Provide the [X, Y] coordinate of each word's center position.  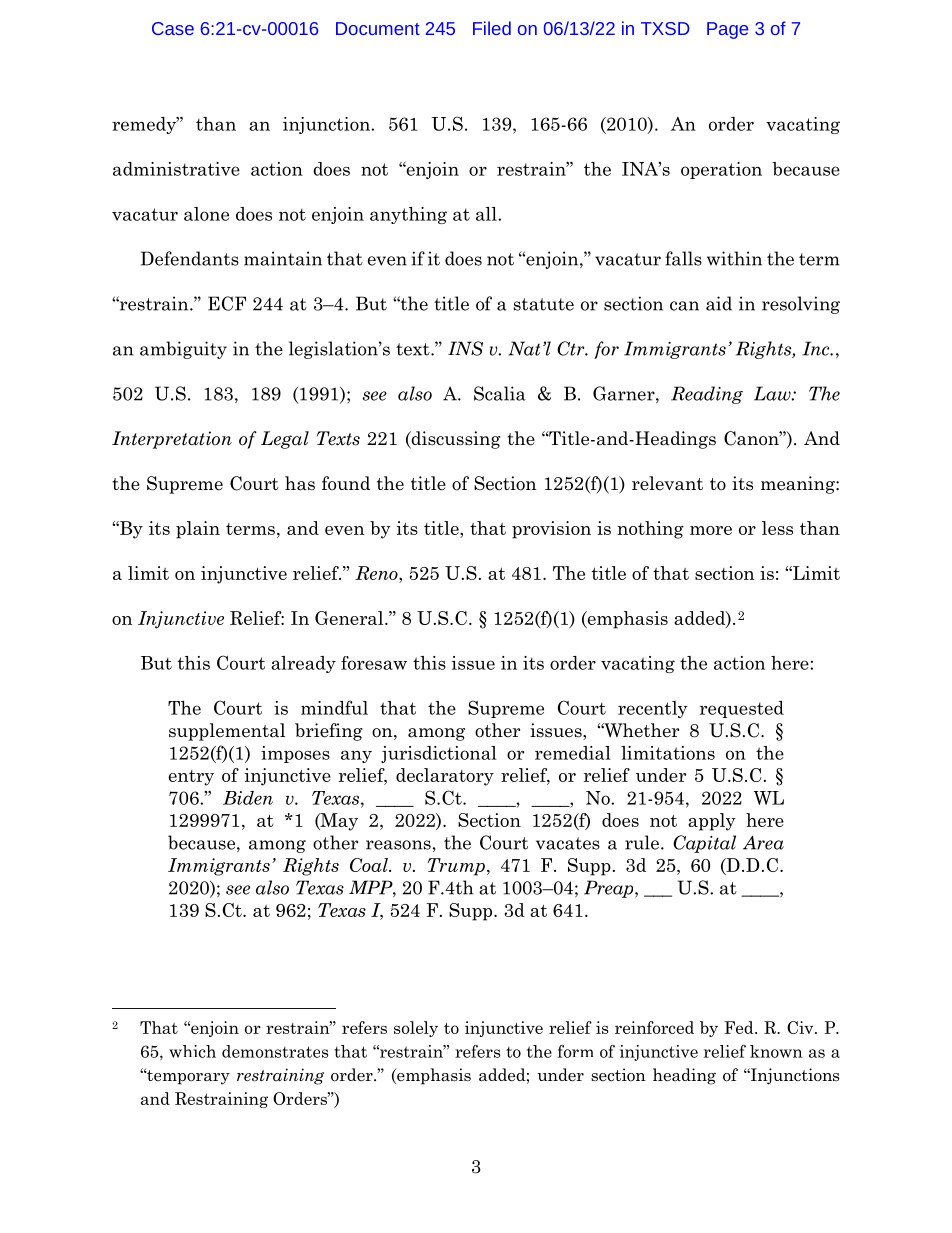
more [711, 530]
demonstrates [275, 1051]
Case [173, 28]
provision [551, 530]
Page [727, 30]
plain [198, 530]
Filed [492, 28]
